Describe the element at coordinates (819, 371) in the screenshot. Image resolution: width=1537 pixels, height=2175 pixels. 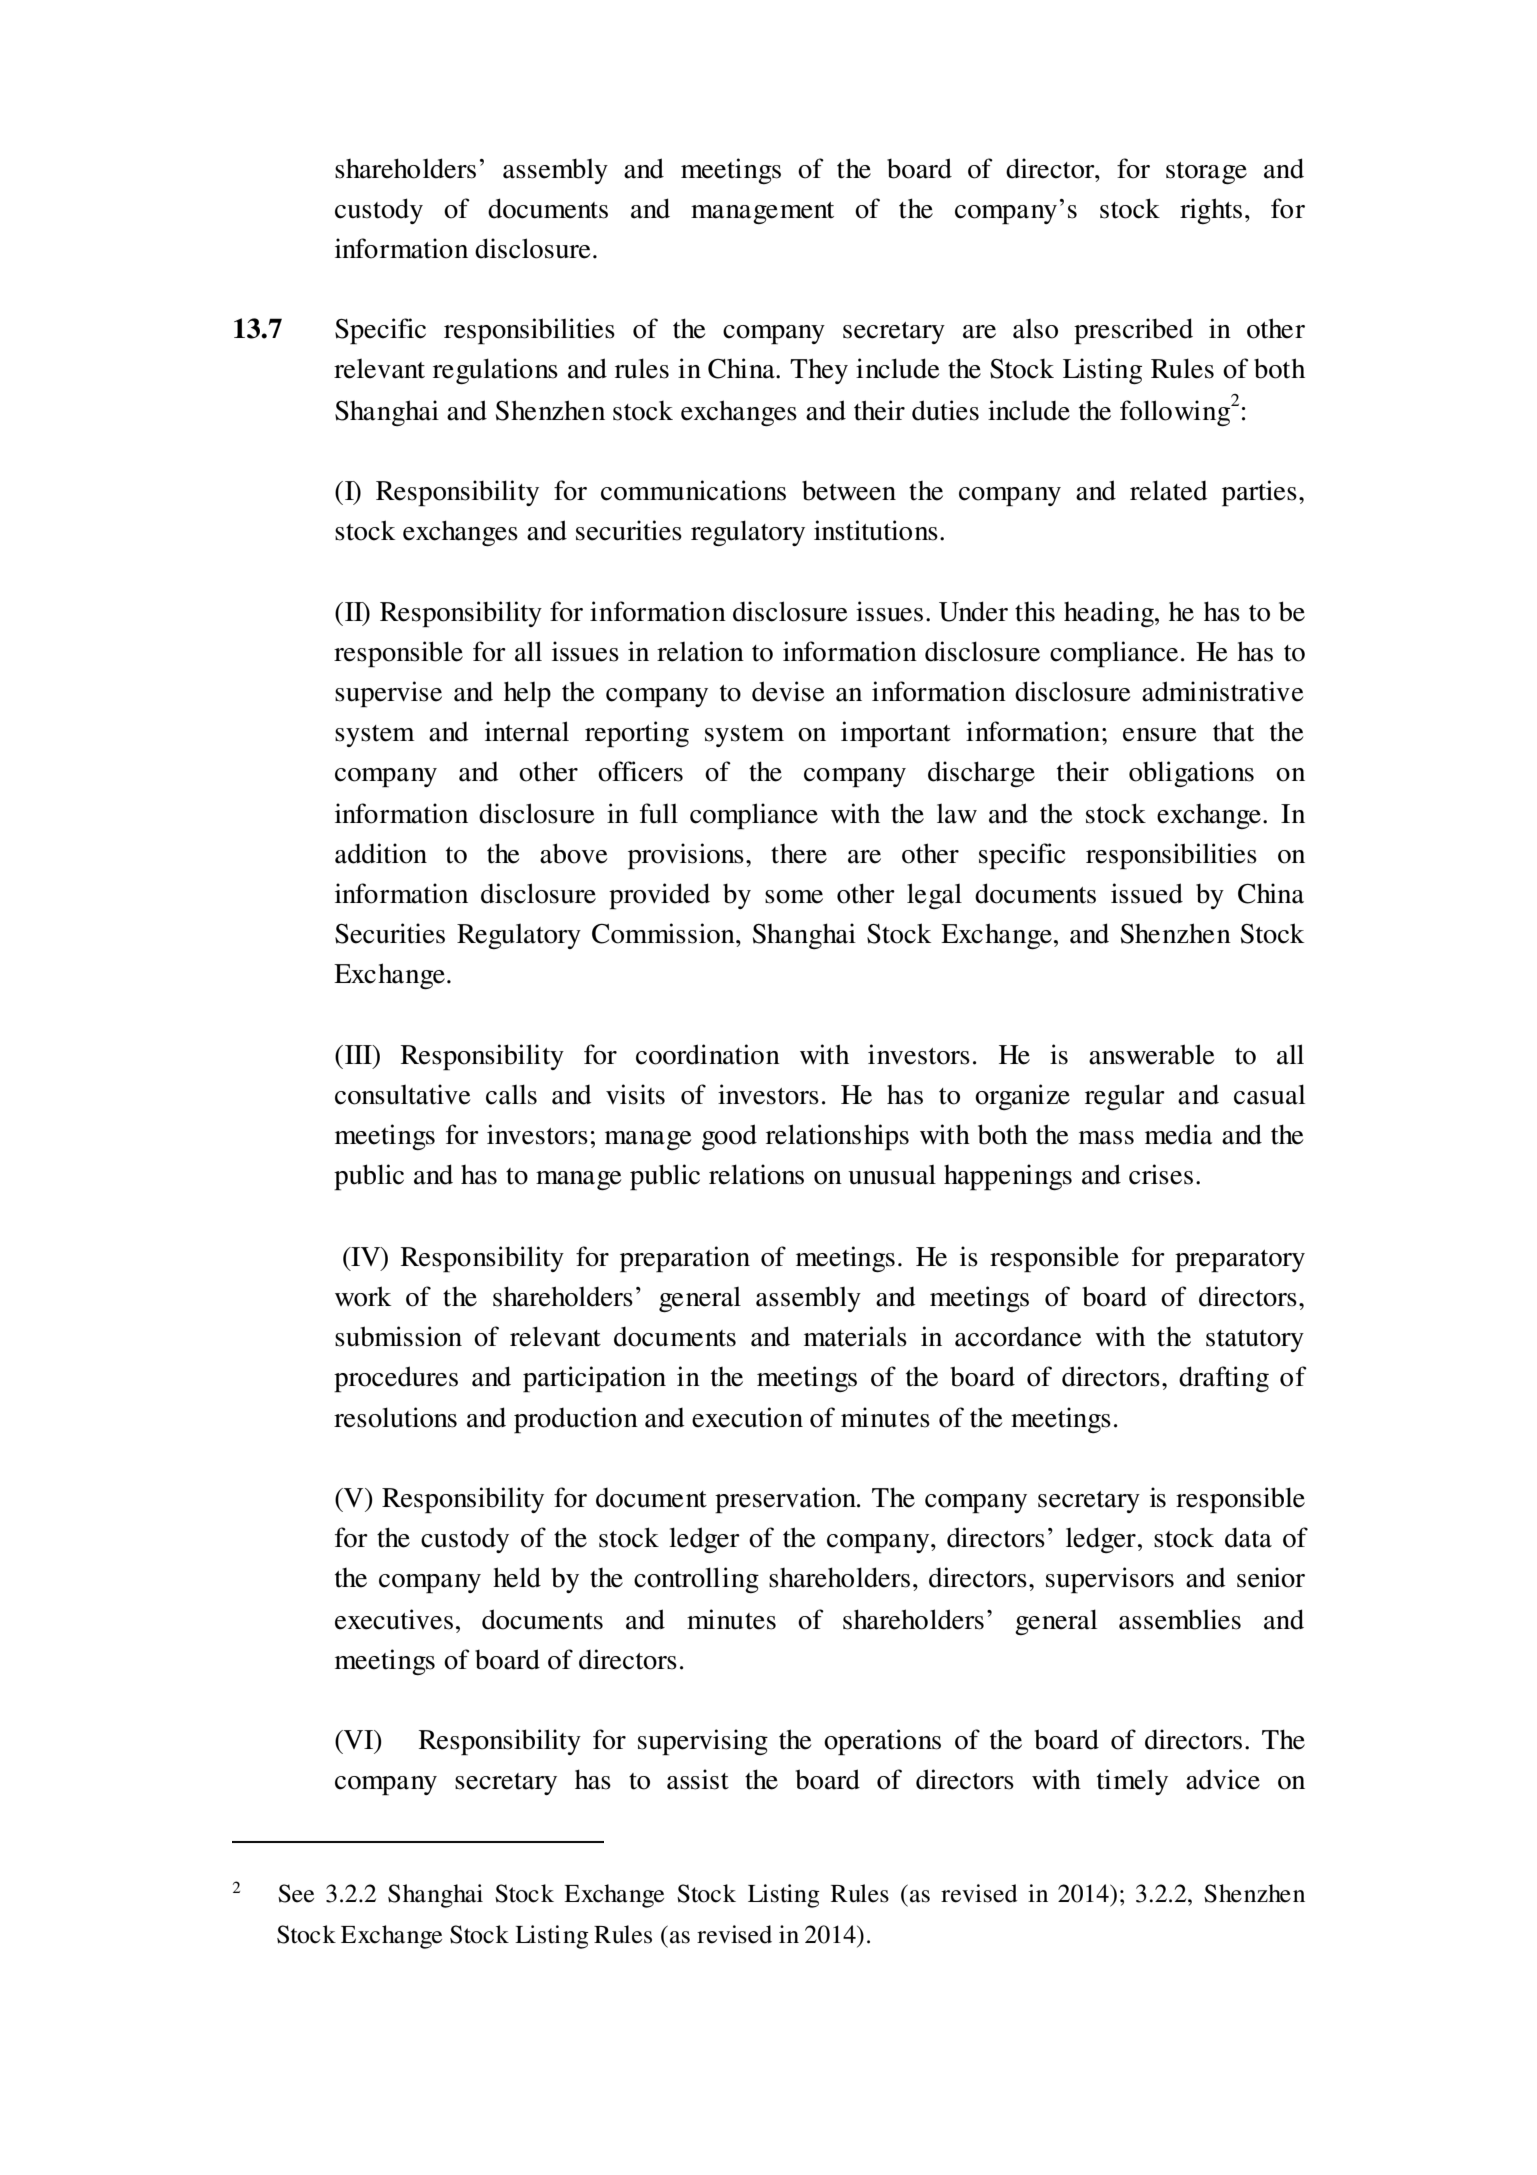
I see `They` at that location.
